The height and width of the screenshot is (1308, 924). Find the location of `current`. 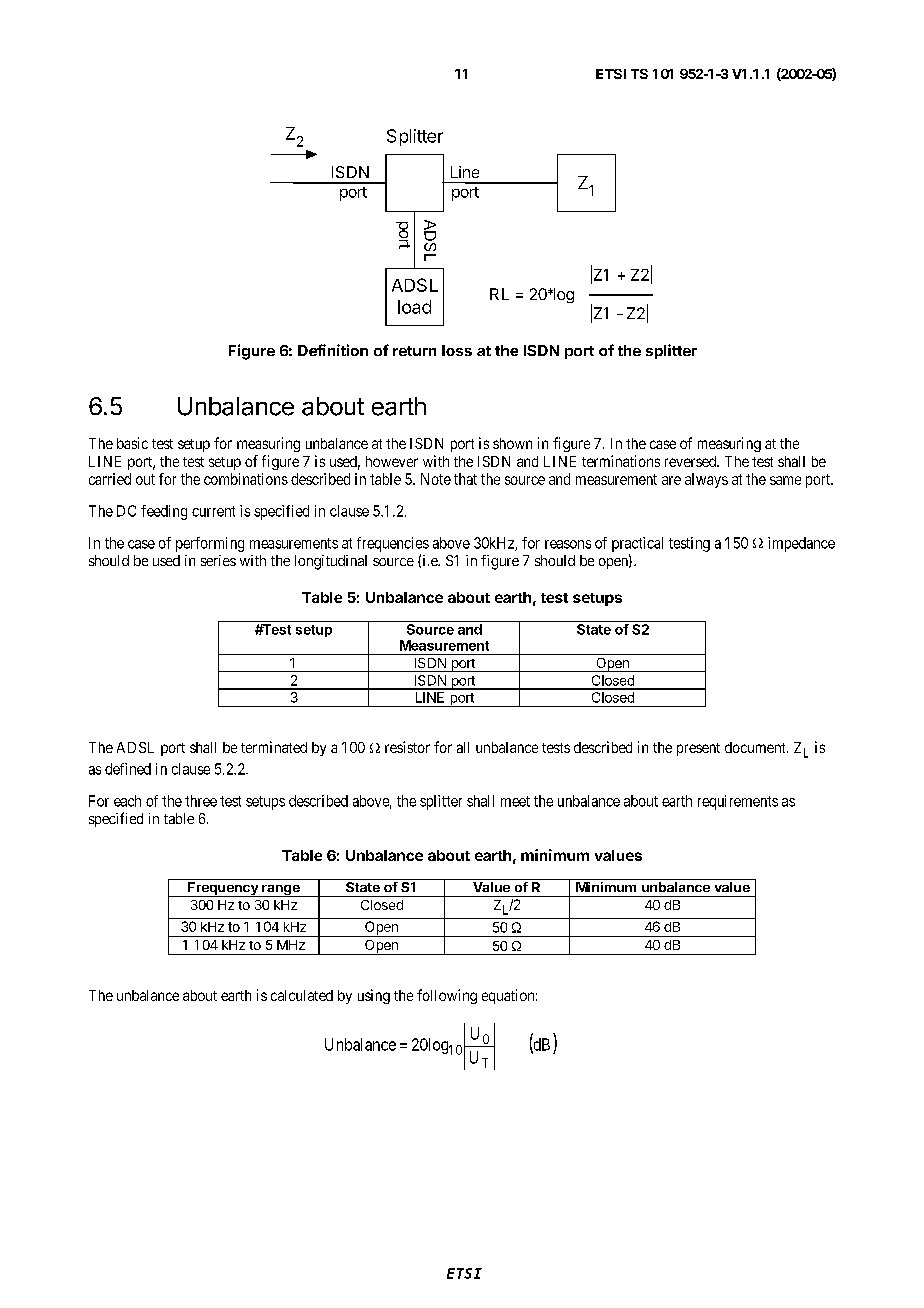

current is located at coordinates (213, 511).
